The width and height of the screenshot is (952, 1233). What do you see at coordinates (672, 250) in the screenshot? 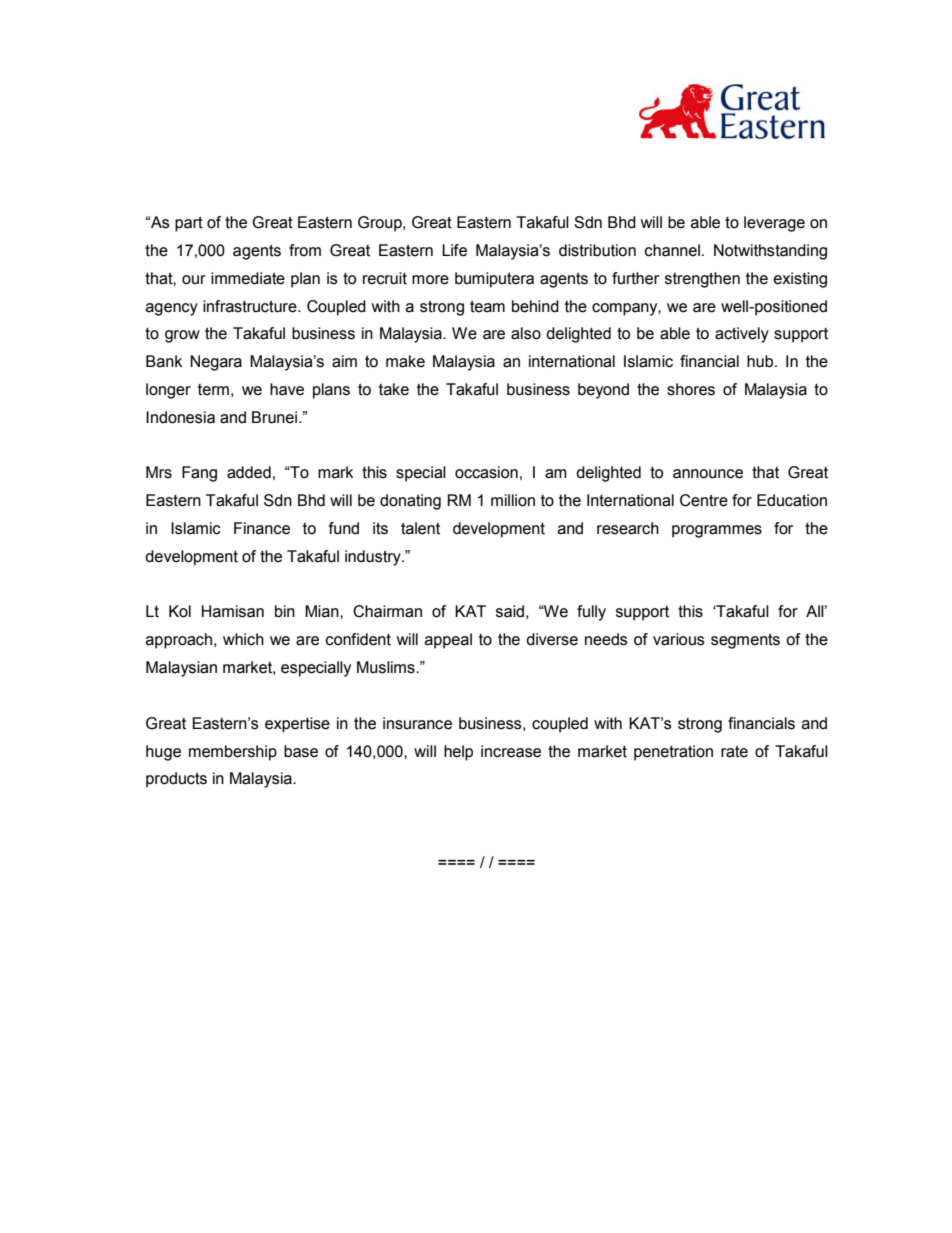
I see `channel` at bounding box center [672, 250].
